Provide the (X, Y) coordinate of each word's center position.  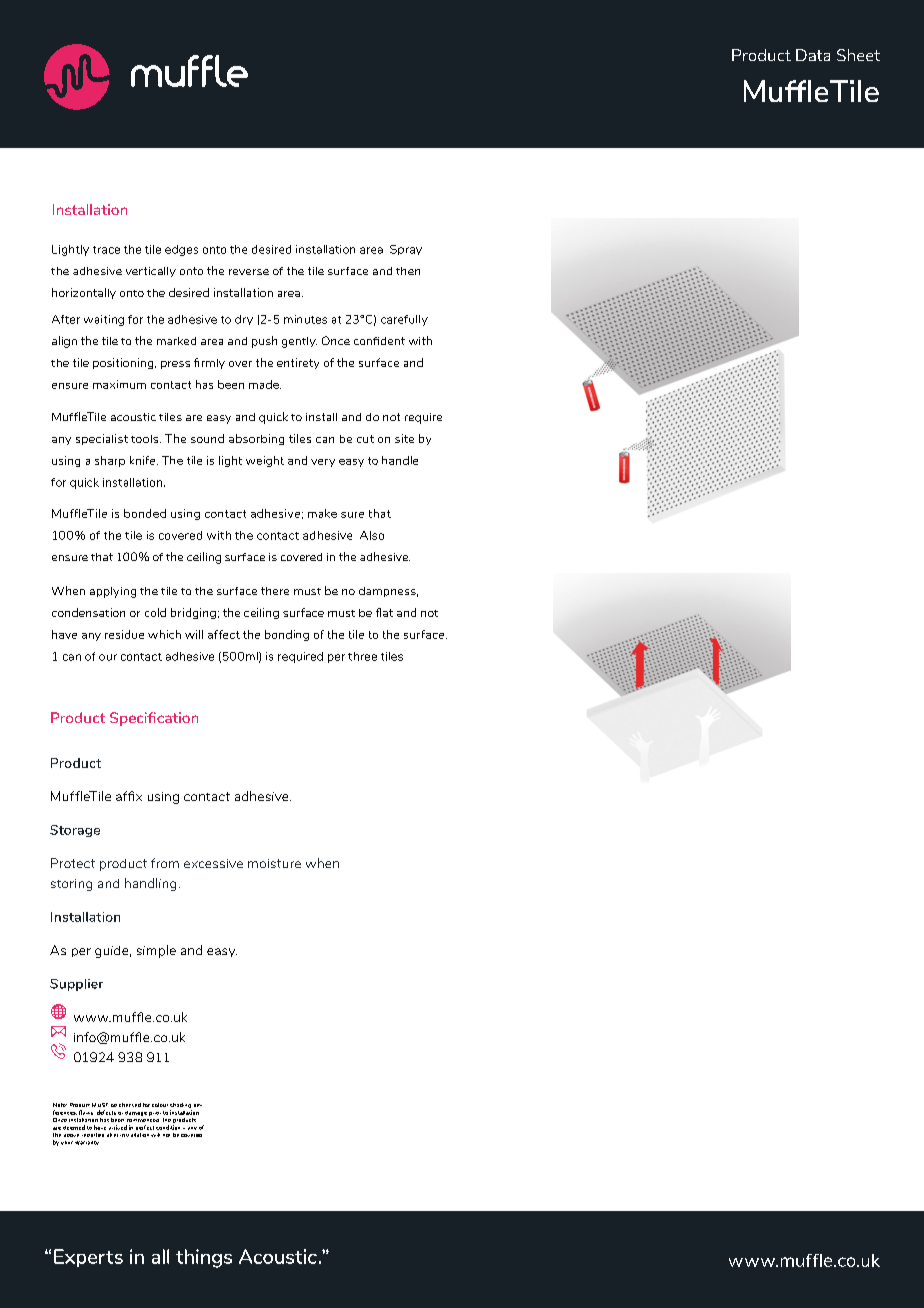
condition (168, 1127)
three (362, 656)
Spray (406, 250)
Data (813, 55)
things (204, 1258)
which (164, 634)
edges (181, 250)
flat (384, 612)
